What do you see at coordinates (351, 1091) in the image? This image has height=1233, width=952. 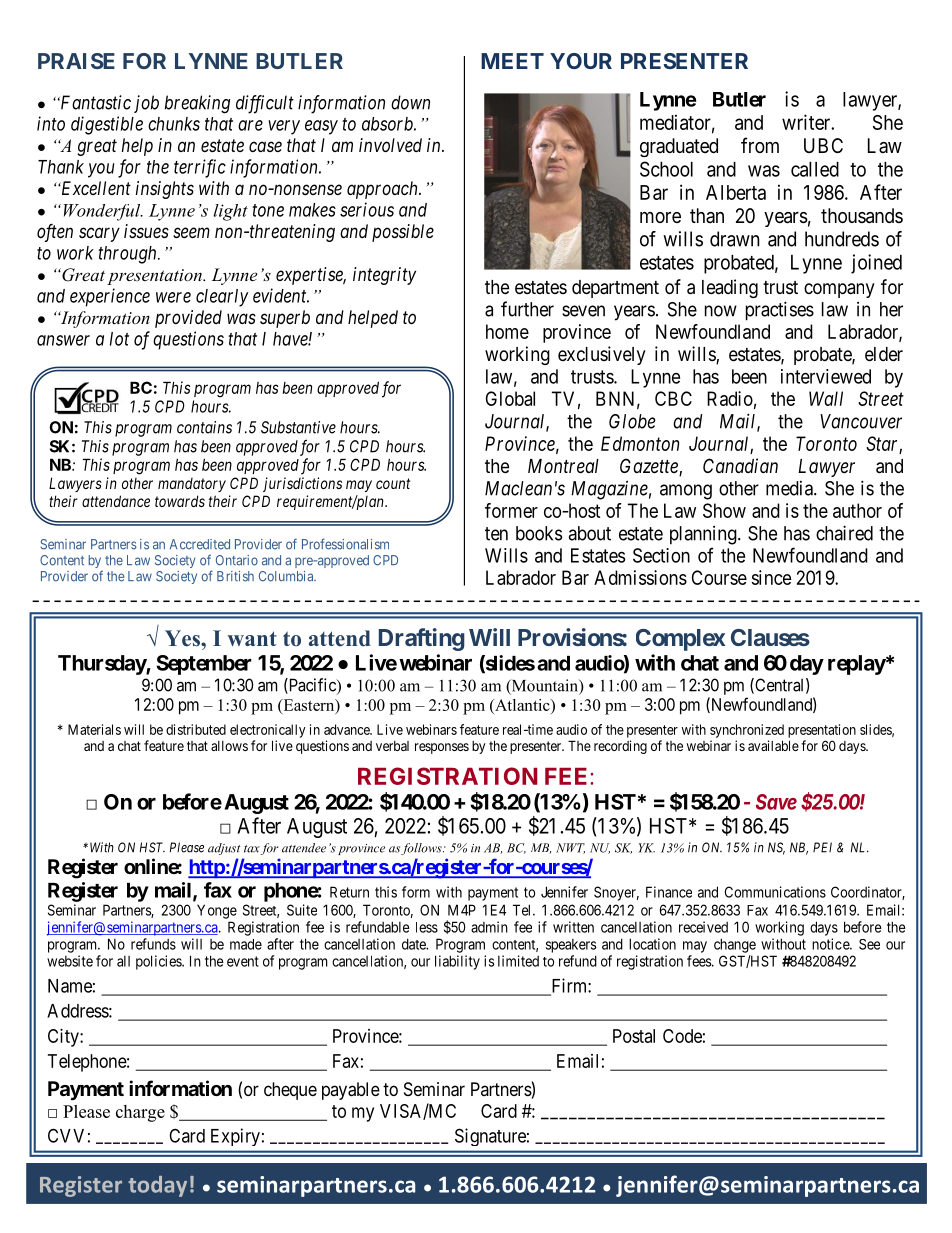 I see `payable` at bounding box center [351, 1091].
